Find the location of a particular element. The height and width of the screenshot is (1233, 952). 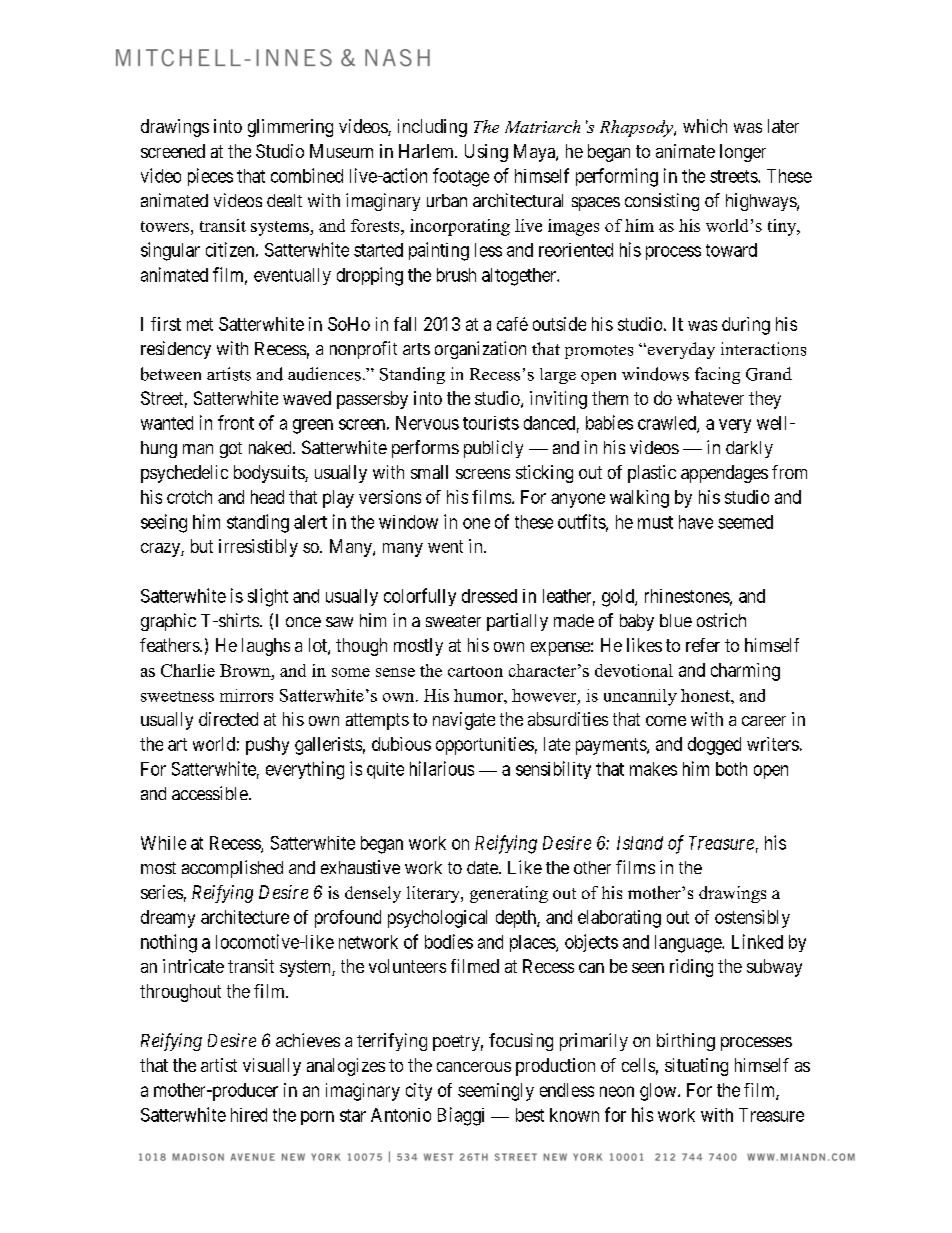

situating is located at coordinates (696, 1067).
